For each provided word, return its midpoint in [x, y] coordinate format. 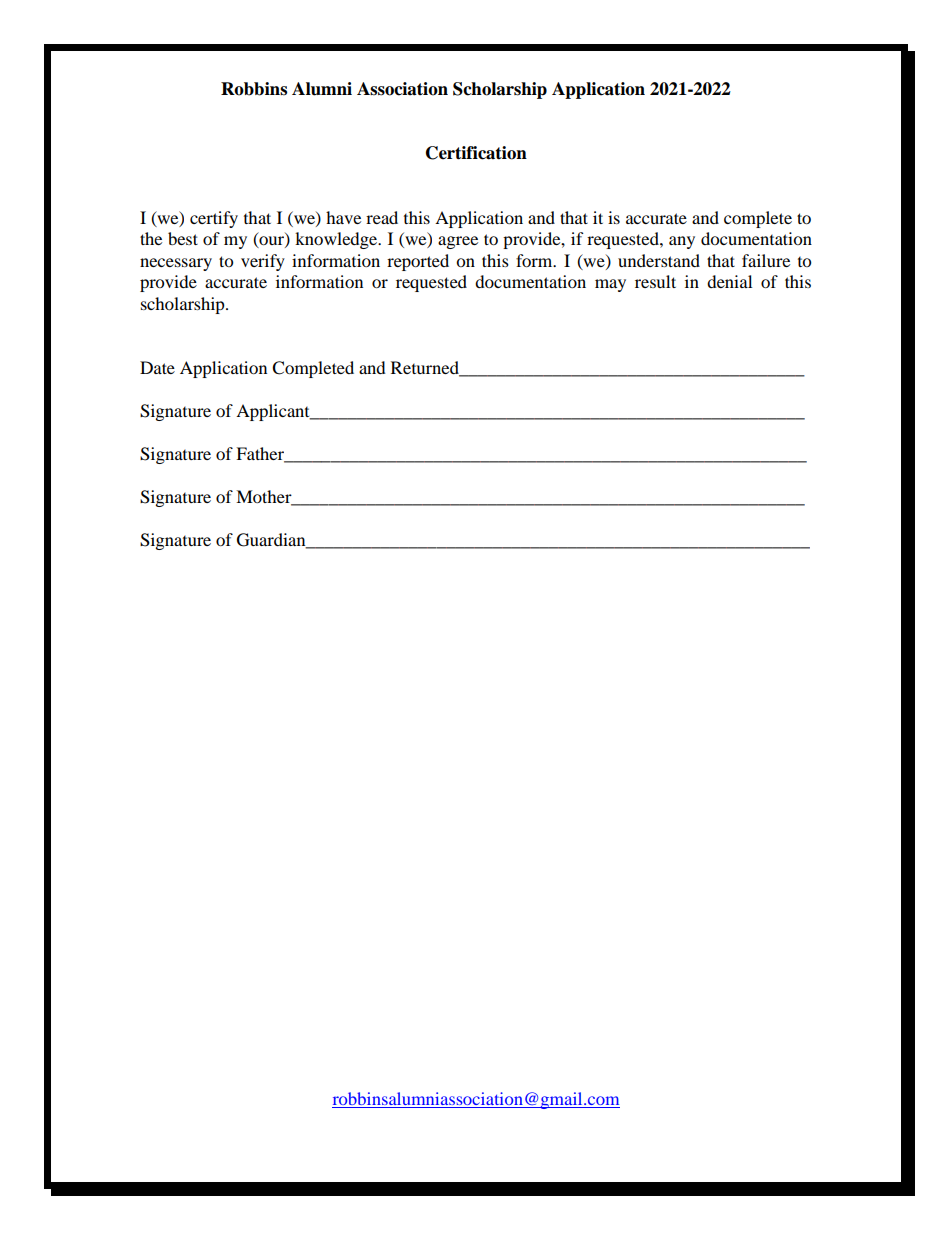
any [682, 242]
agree [458, 242]
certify [214, 219]
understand [659, 260]
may [610, 285]
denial [729, 281]
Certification [476, 153]
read [382, 217]
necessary [176, 264]
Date [157, 367]
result [655, 281]
